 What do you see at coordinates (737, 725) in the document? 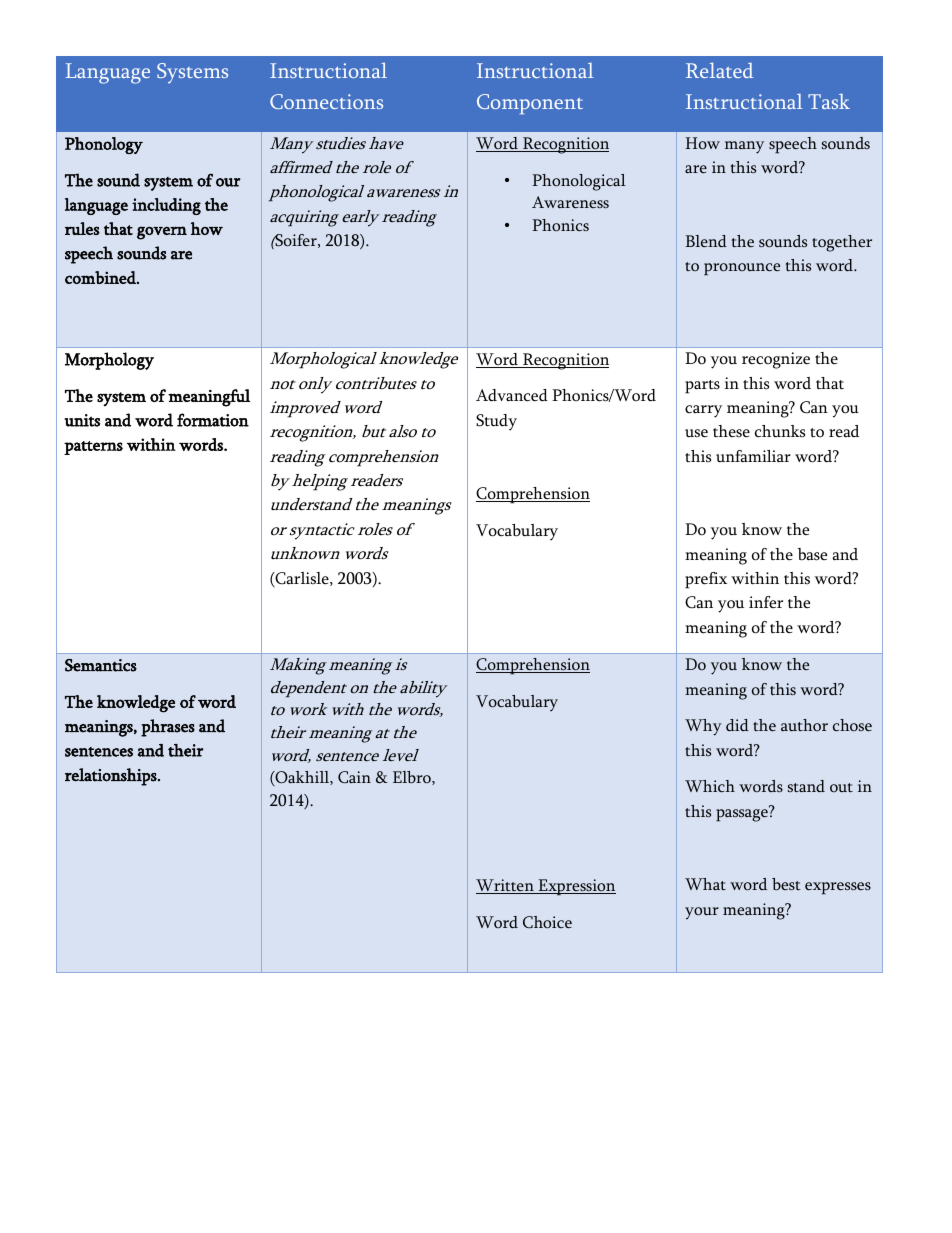
I see `did` at bounding box center [737, 725].
